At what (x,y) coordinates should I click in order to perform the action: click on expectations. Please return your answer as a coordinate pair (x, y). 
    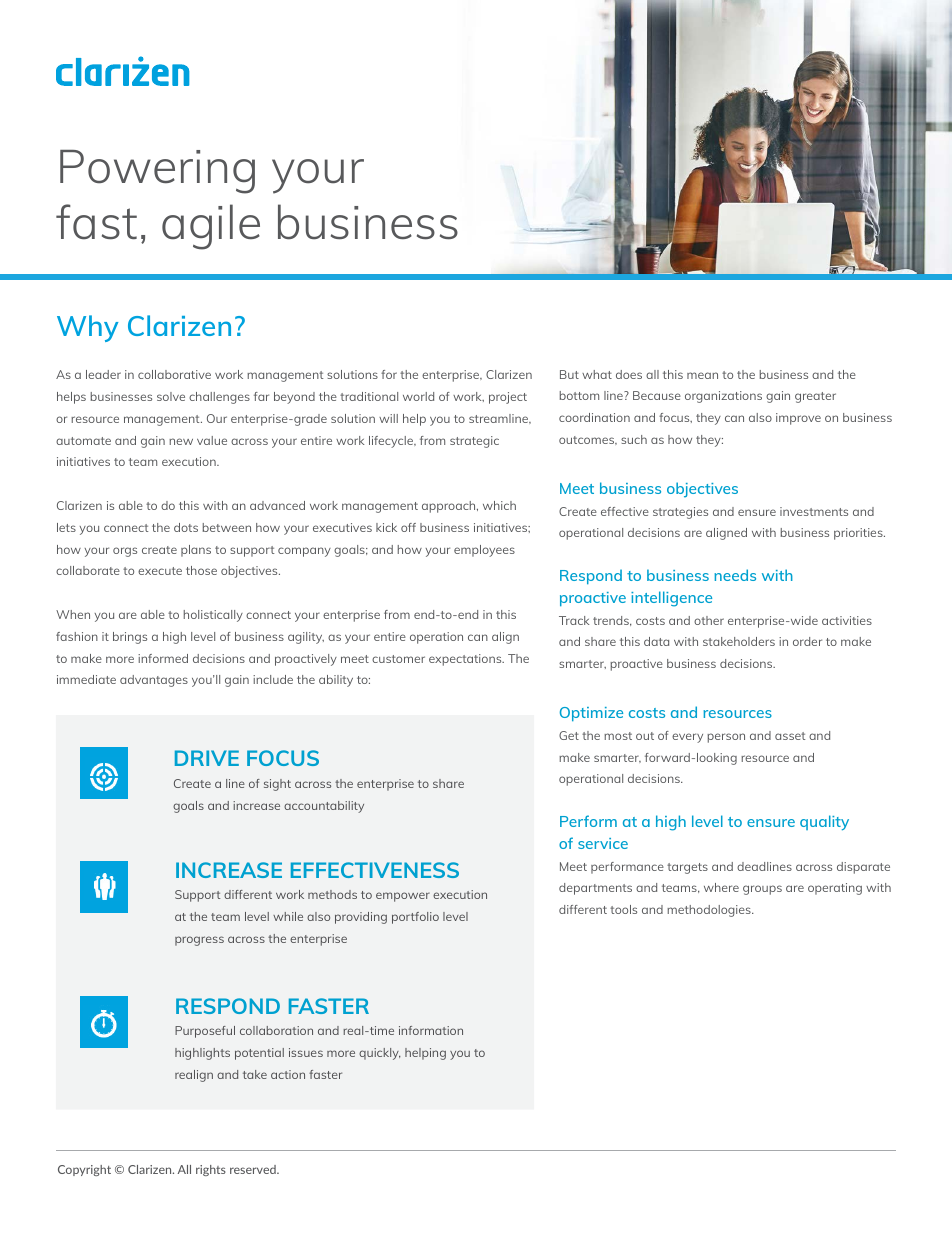
    Looking at the image, I should click on (466, 660).
